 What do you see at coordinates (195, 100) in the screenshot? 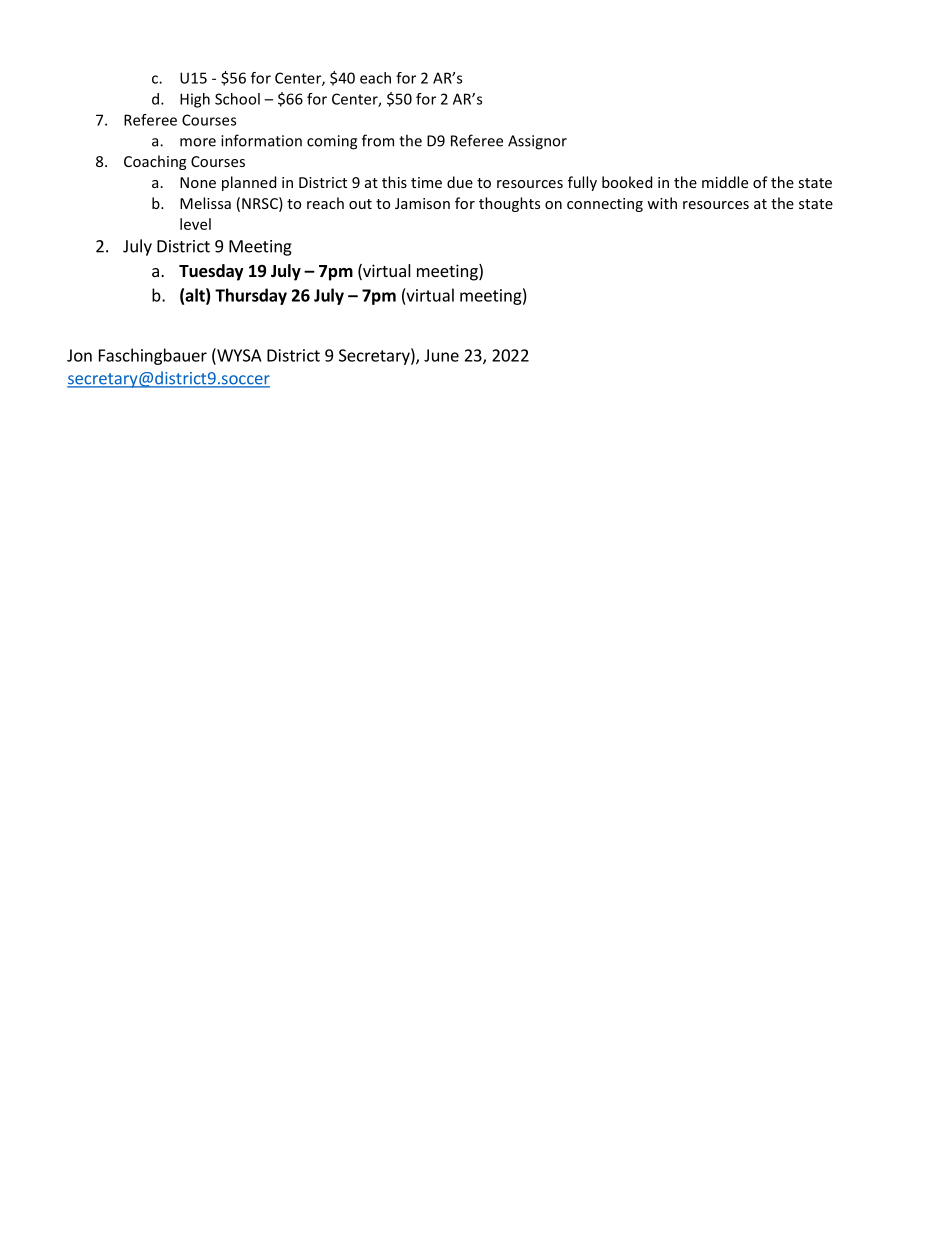
I see `High` at bounding box center [195, 100].
